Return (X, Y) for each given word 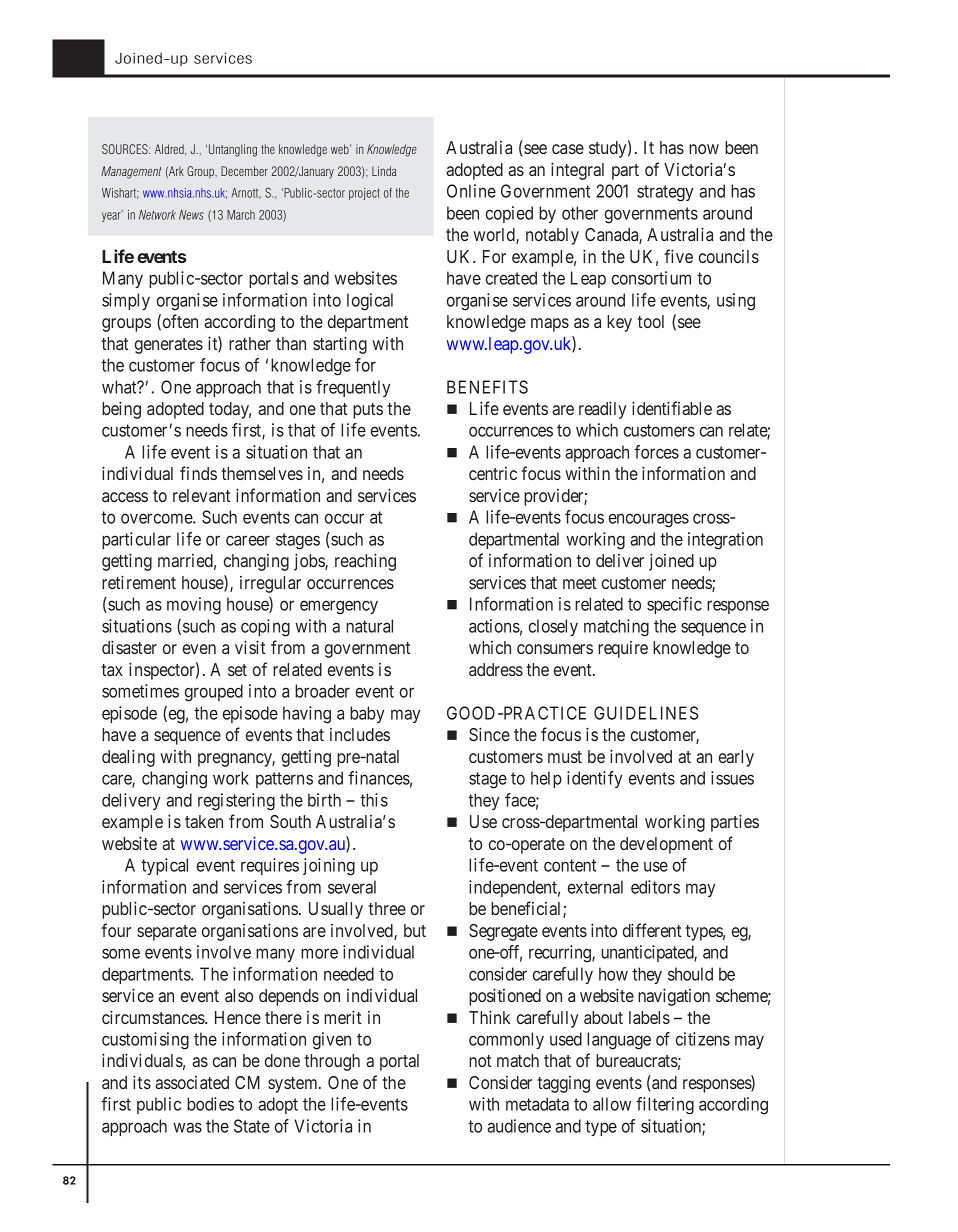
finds (198, 473)
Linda (384, 171)
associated (192, 1082)
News (191, 215)
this (374, 800)
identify (594, 779)
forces (656, 452)
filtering (665, 1106)
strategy (665, 193)
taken (204, 821)
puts (368, 411)
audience (519, 1126)
